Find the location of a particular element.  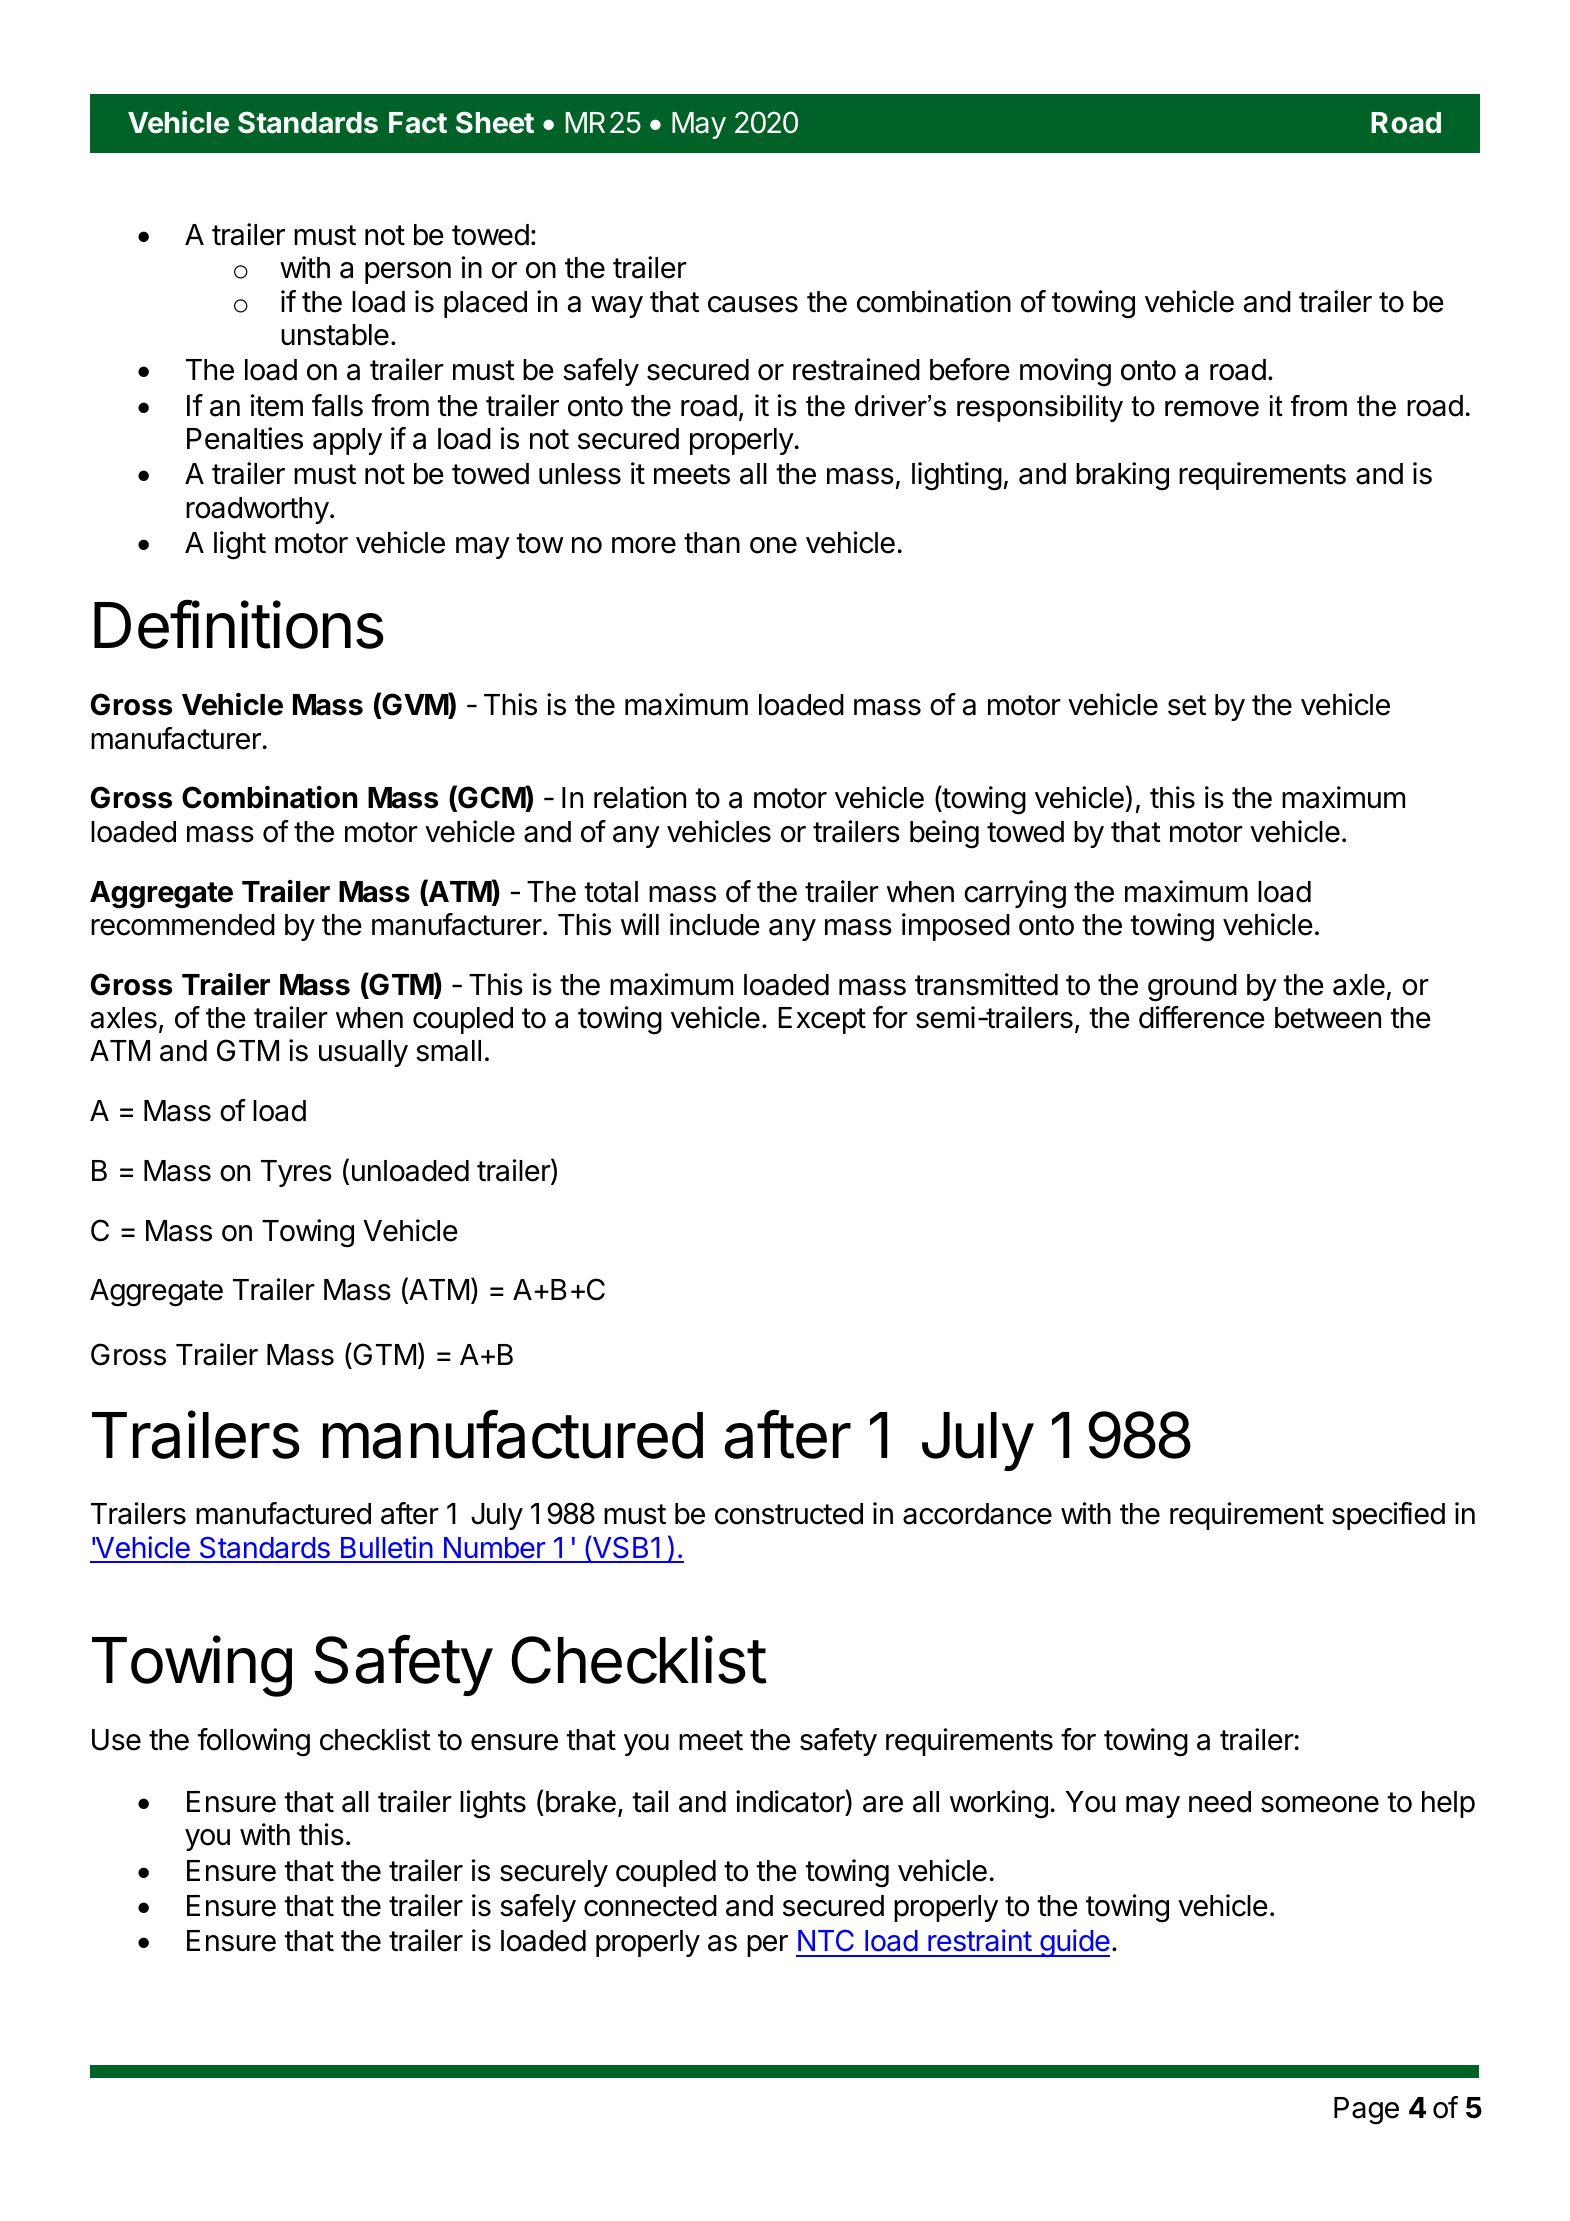

connected is located at coordinates (650, 1906).
